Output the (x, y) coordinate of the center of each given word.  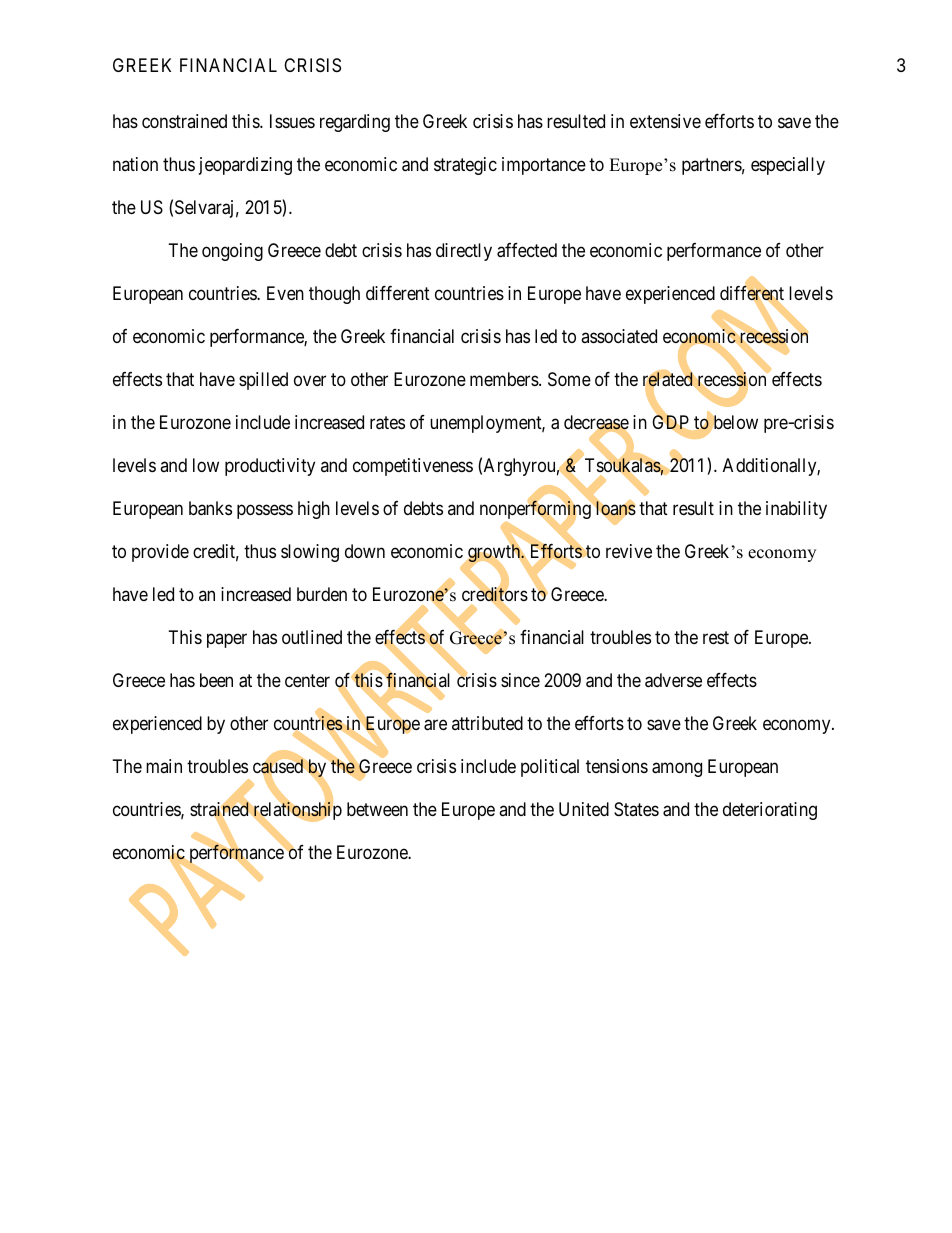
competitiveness (413, 467)
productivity (270, 467)
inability (796, 510)
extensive (665, 121)
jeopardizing (245, 166)
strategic (465, 166)
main (164, 766)
